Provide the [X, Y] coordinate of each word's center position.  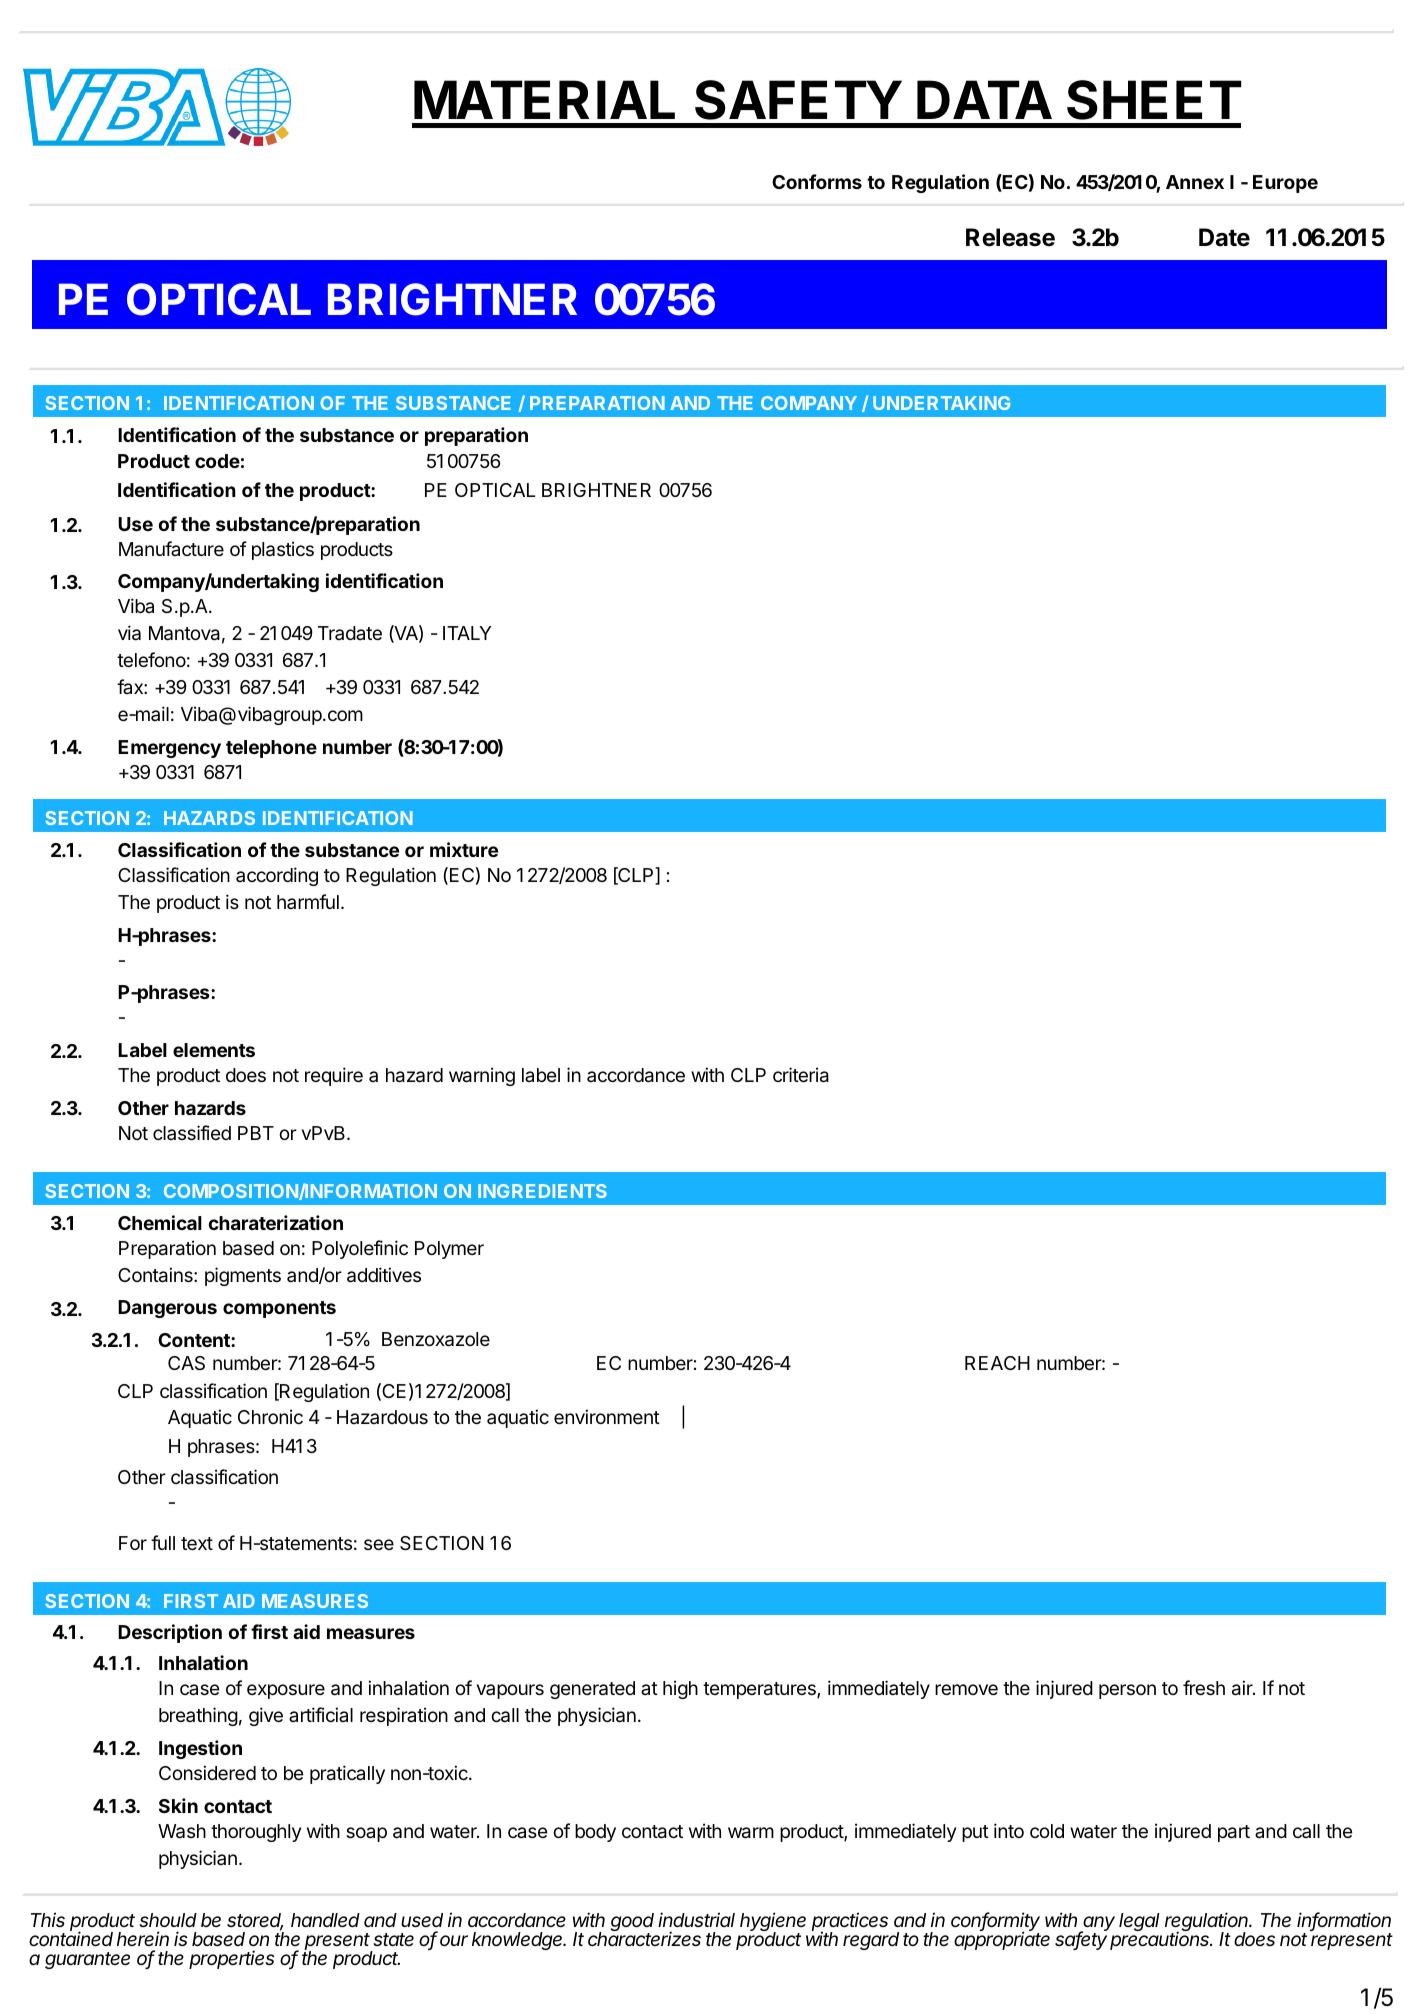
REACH [997, 1363]
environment [607, 1416]
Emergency [169, 749]
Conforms [817, 181]
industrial [696, 1919]
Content [195, 1340]
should [168, 1920]
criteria [801, 1075]
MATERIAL [544, 99]
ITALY [467, 633]
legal [1139, 1922]
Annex [1195, 182]
